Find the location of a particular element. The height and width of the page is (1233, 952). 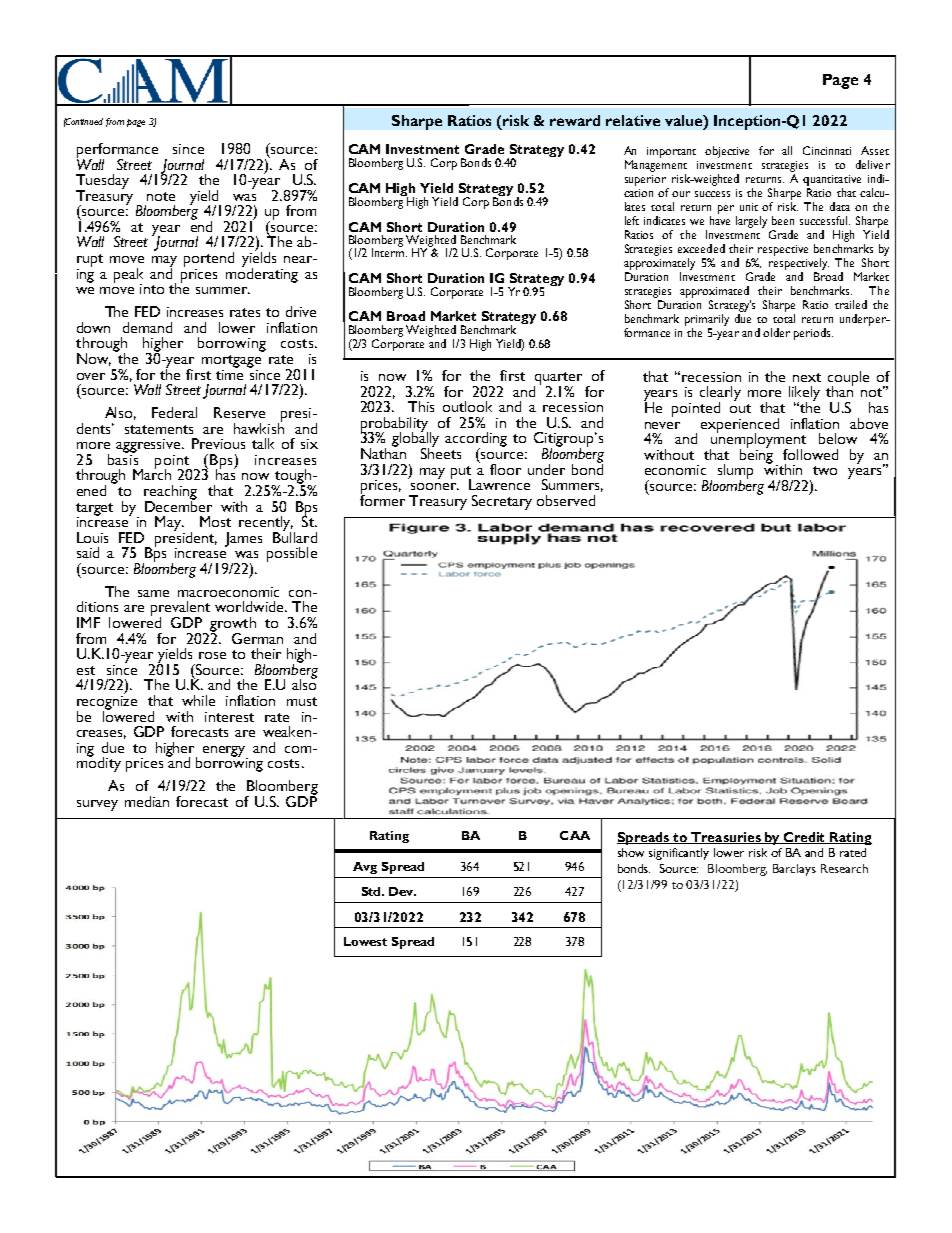

note is located at coordinates (161, 196).
